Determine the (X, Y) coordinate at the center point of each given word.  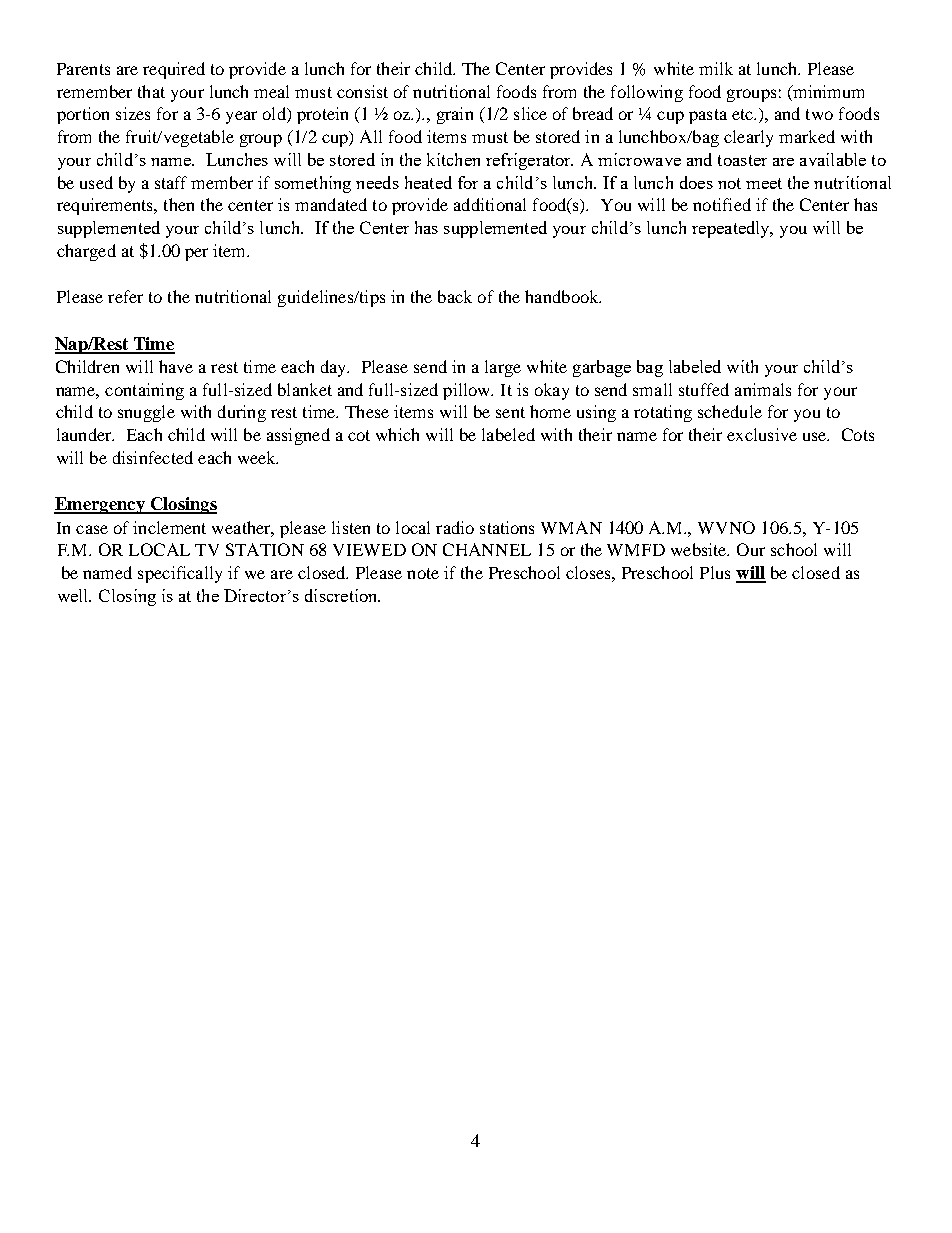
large (503, 368)
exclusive (762, 434)
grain (455, 115)
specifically (180, 574)
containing (144, 391)
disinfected (153, 457)
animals (763, 389)
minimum (827, 91)
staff (171, 182)
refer (125, 296)
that (151, 91)
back (455, 296)
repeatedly (732, 229)
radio (455, 527)
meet (764, 183)
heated (428, 182)
